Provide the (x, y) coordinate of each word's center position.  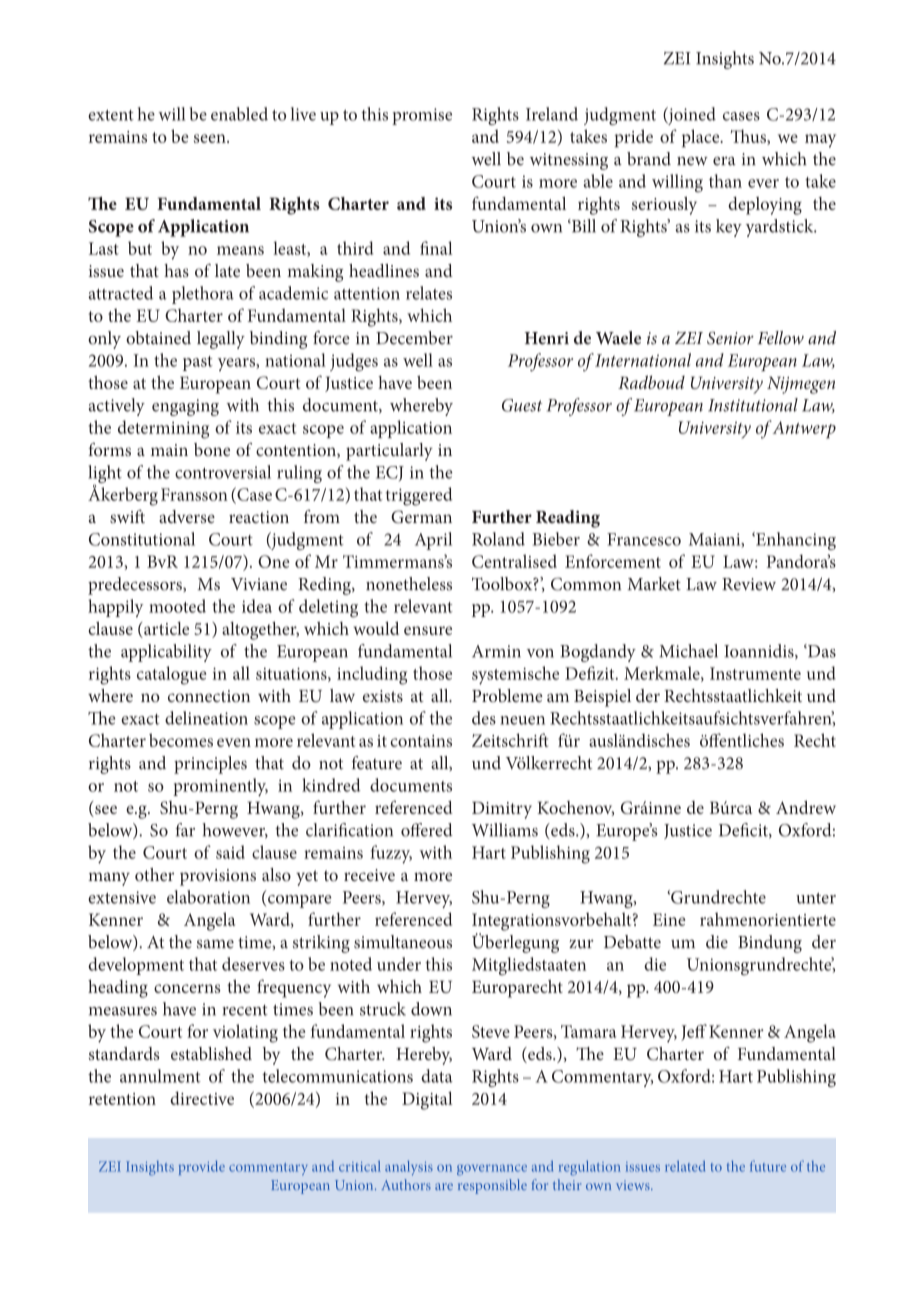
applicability (166, 653)
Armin (496, 651)
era (724, 161)
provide (202, 1168)
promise (422, 116)
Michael (688, 651)
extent (111, 115)
